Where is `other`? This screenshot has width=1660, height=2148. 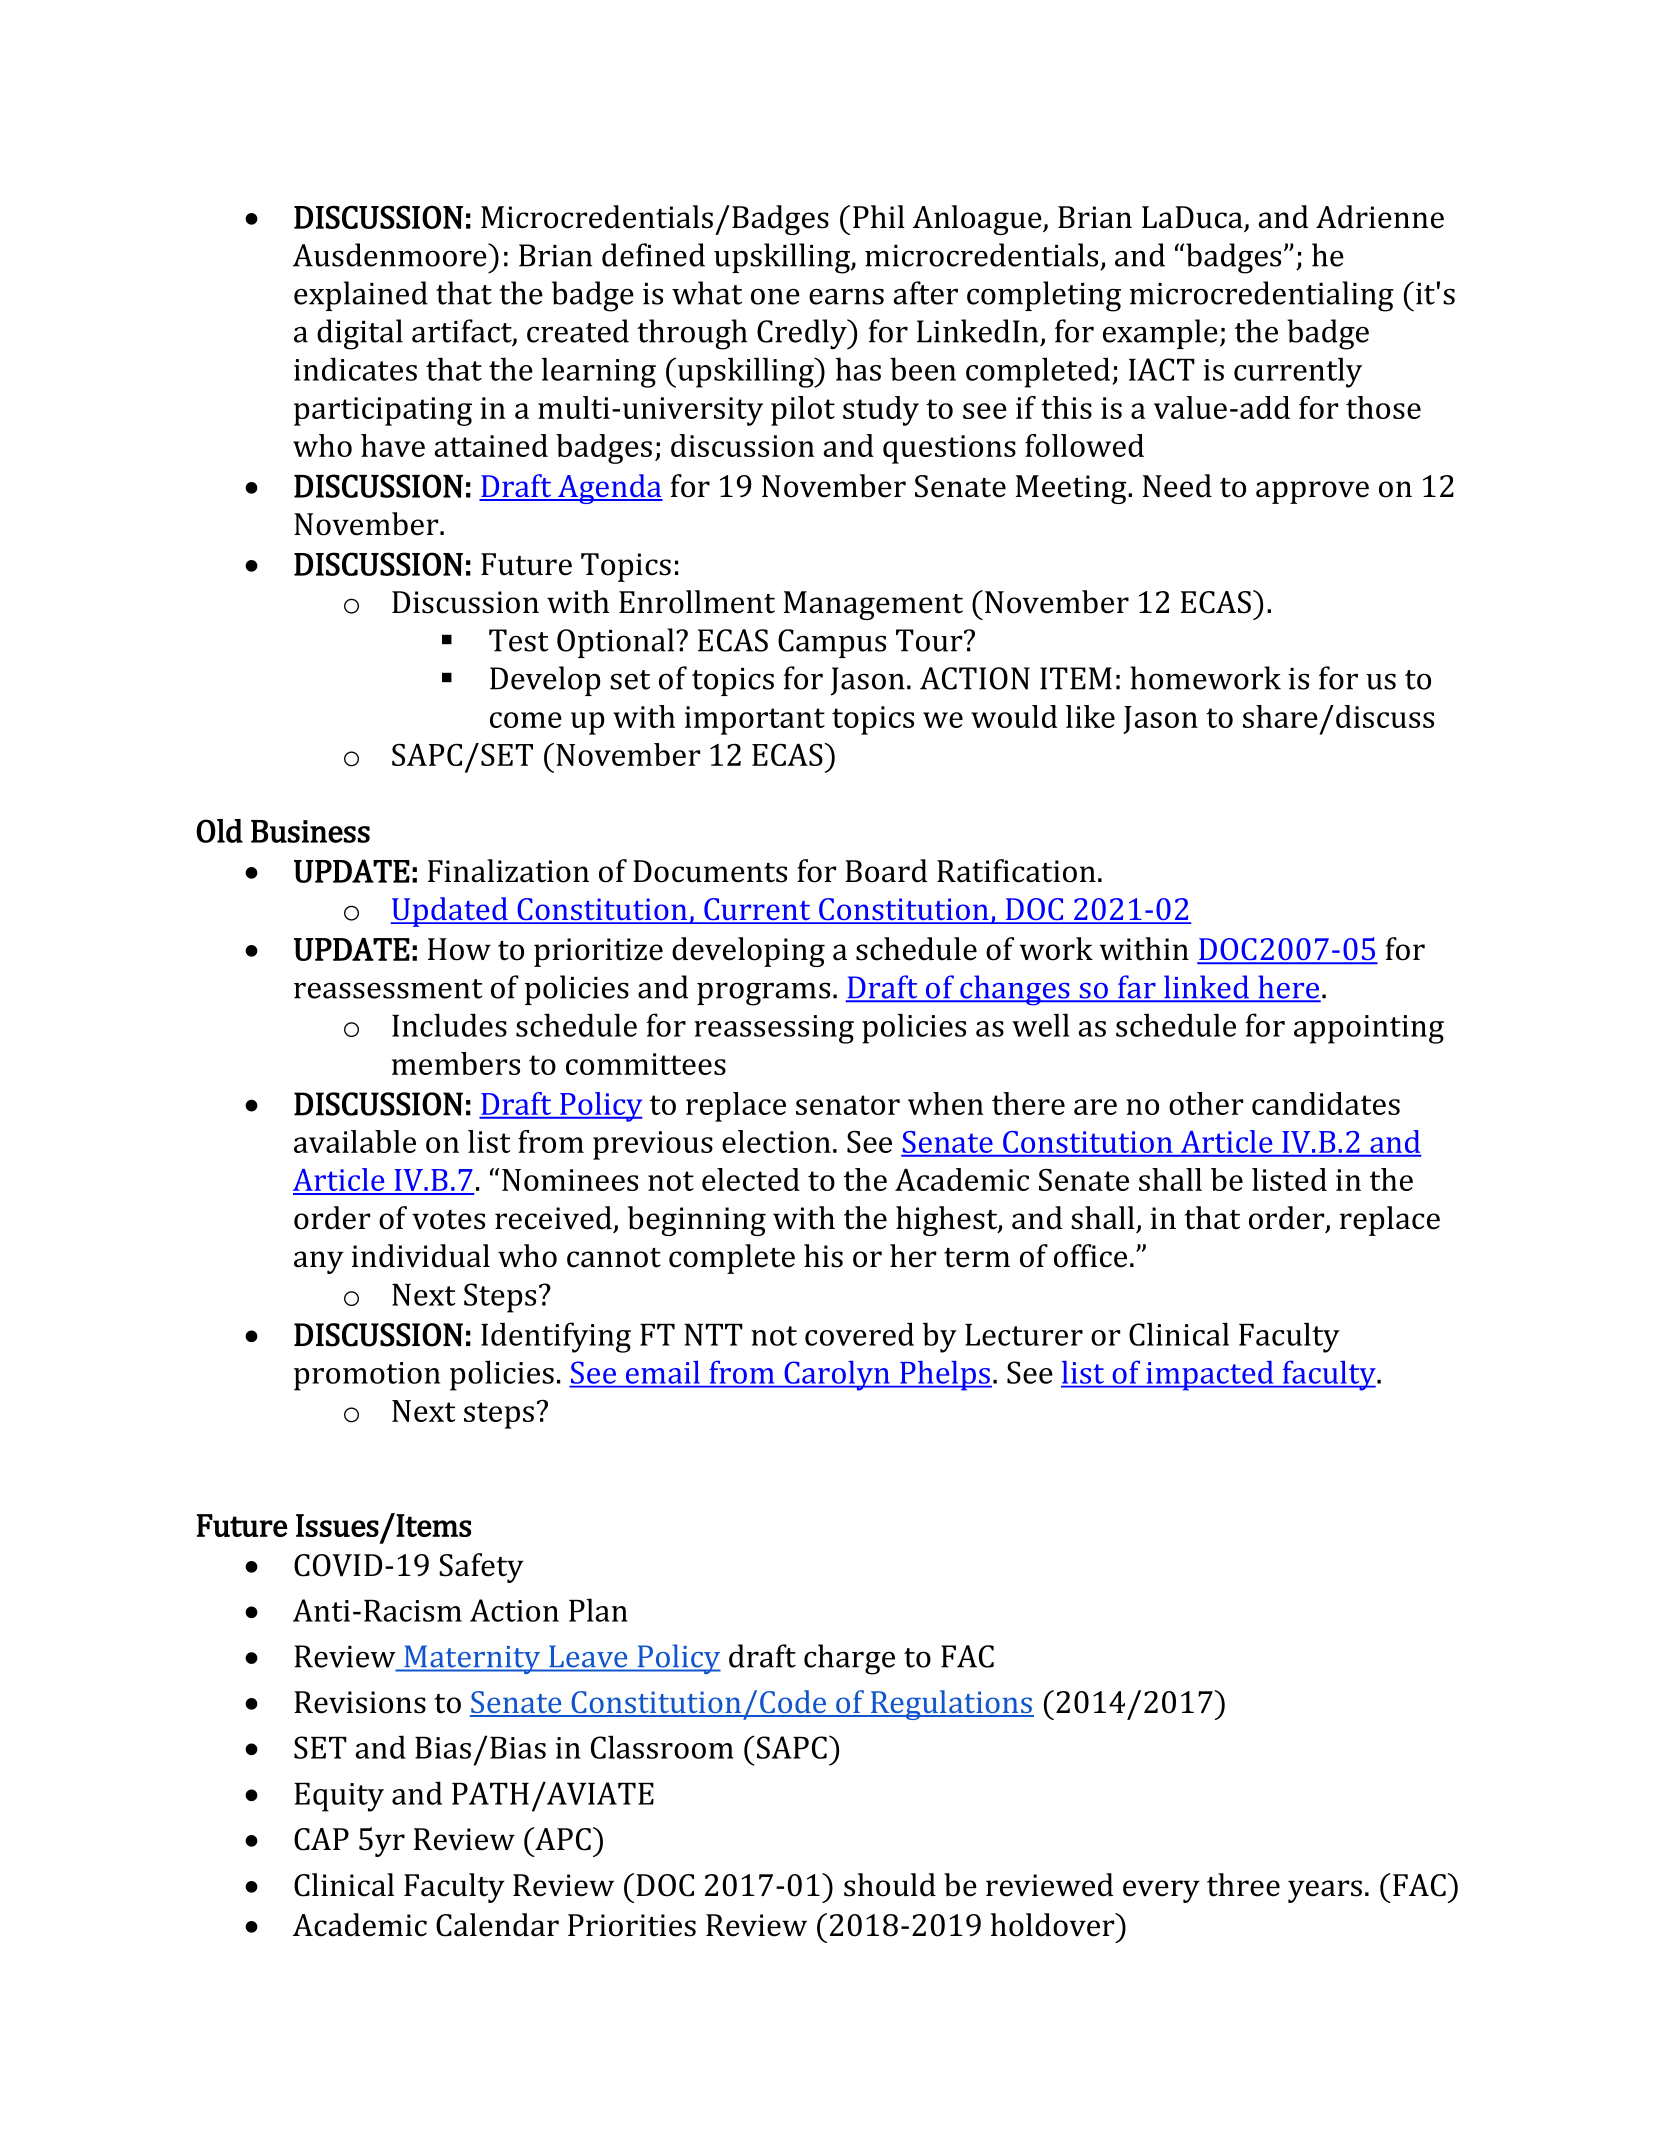
other is located at coordinates (1206, 1103).
